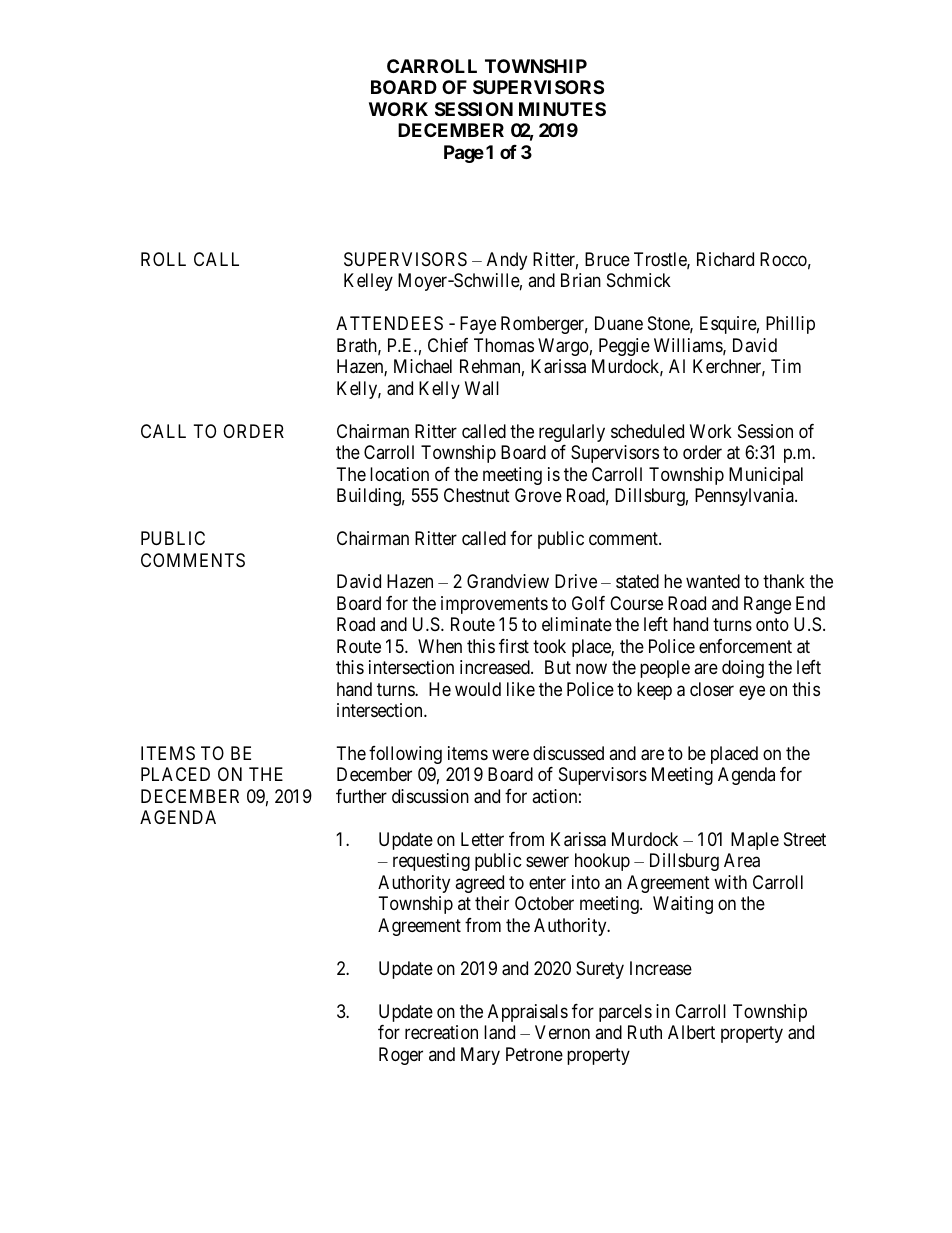 The width and height of the document is (952, 1233). What do you see at coordinates (441, 1032) in the document?
I see `recreation` at bounding box center [441, 1032].
